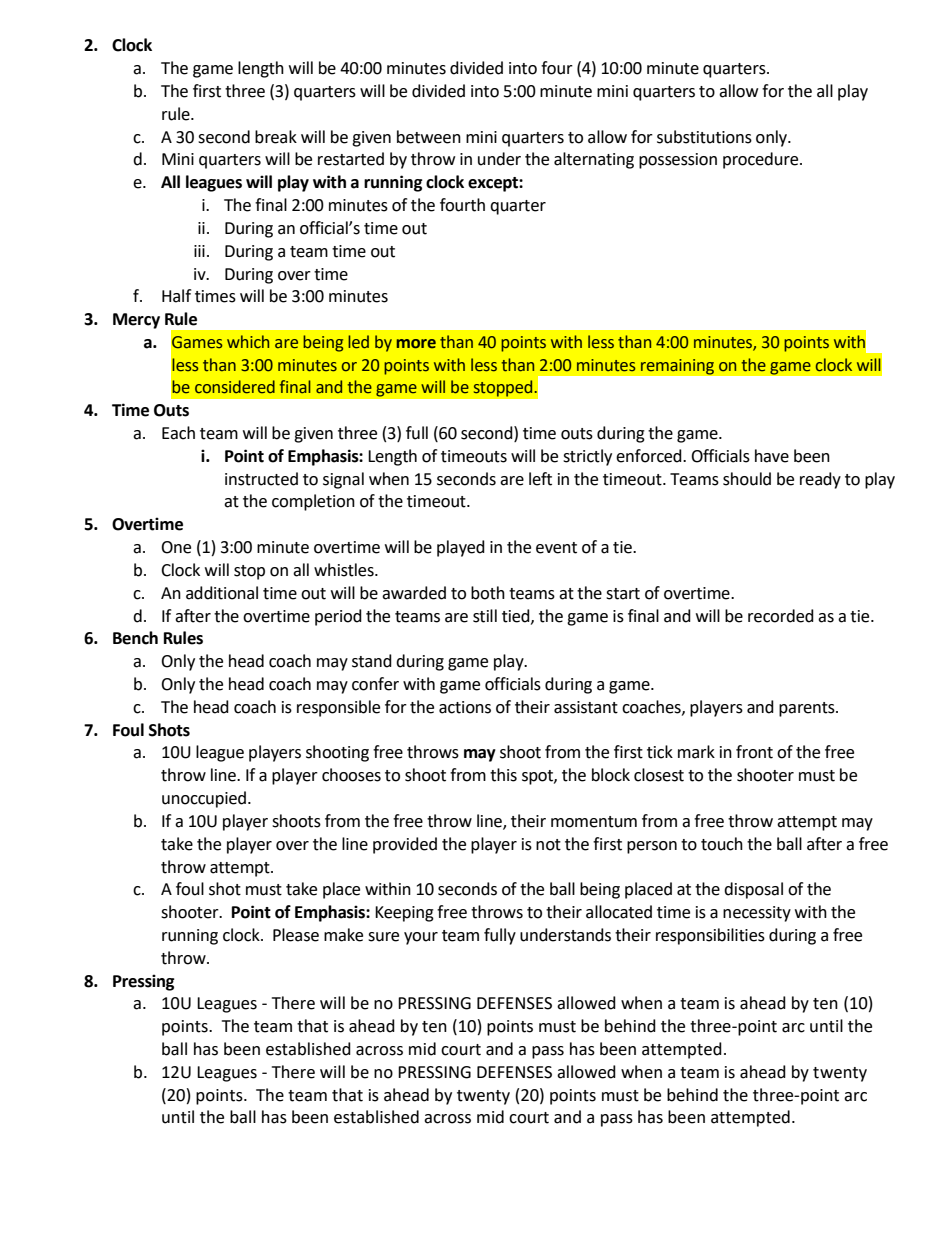  What do you see at coordinates (261, 479) in the screenshot?
I see `instructed` at bounding box center [261, 479].
